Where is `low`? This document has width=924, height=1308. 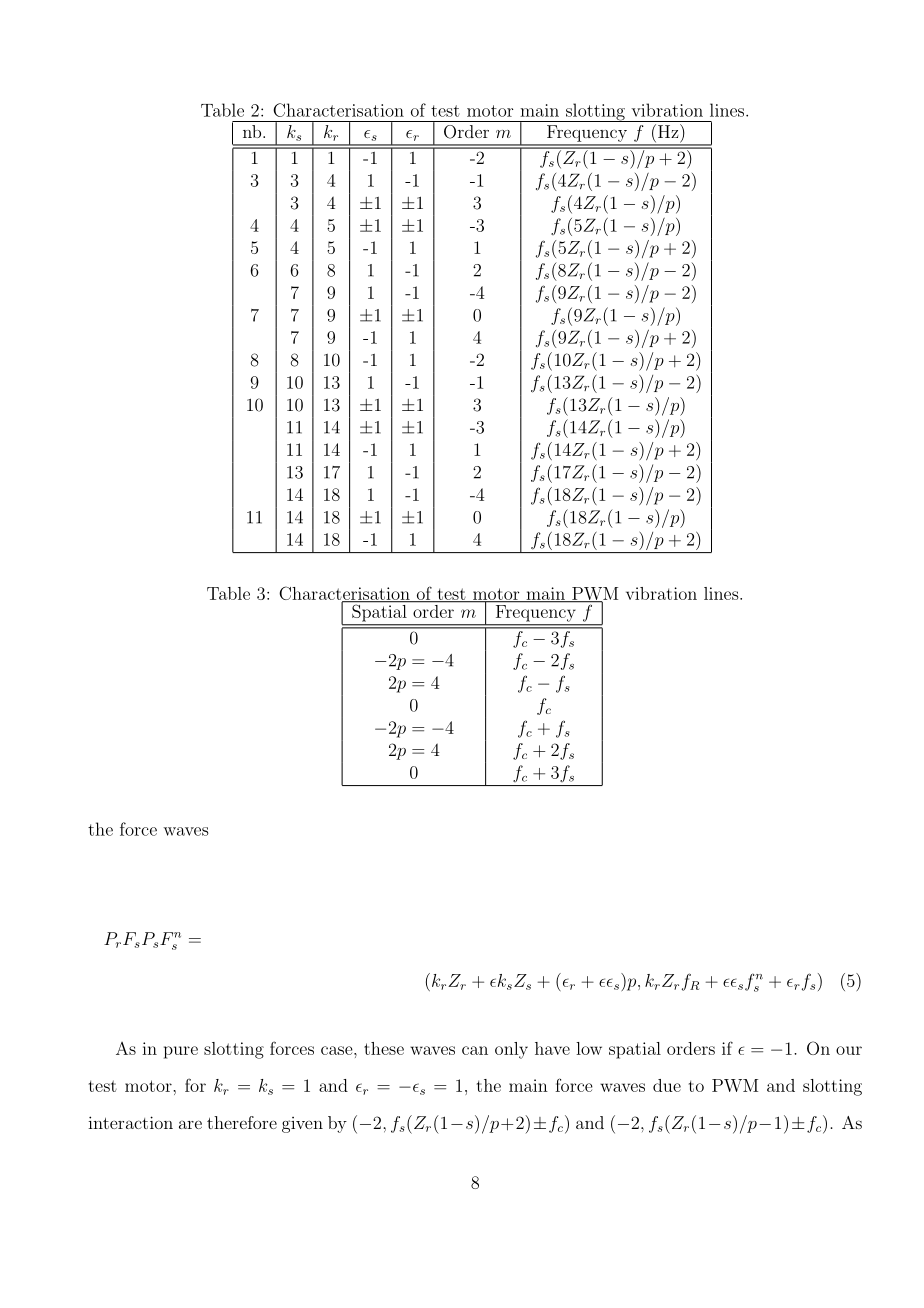
low is located at coordinates (589, 1048).
